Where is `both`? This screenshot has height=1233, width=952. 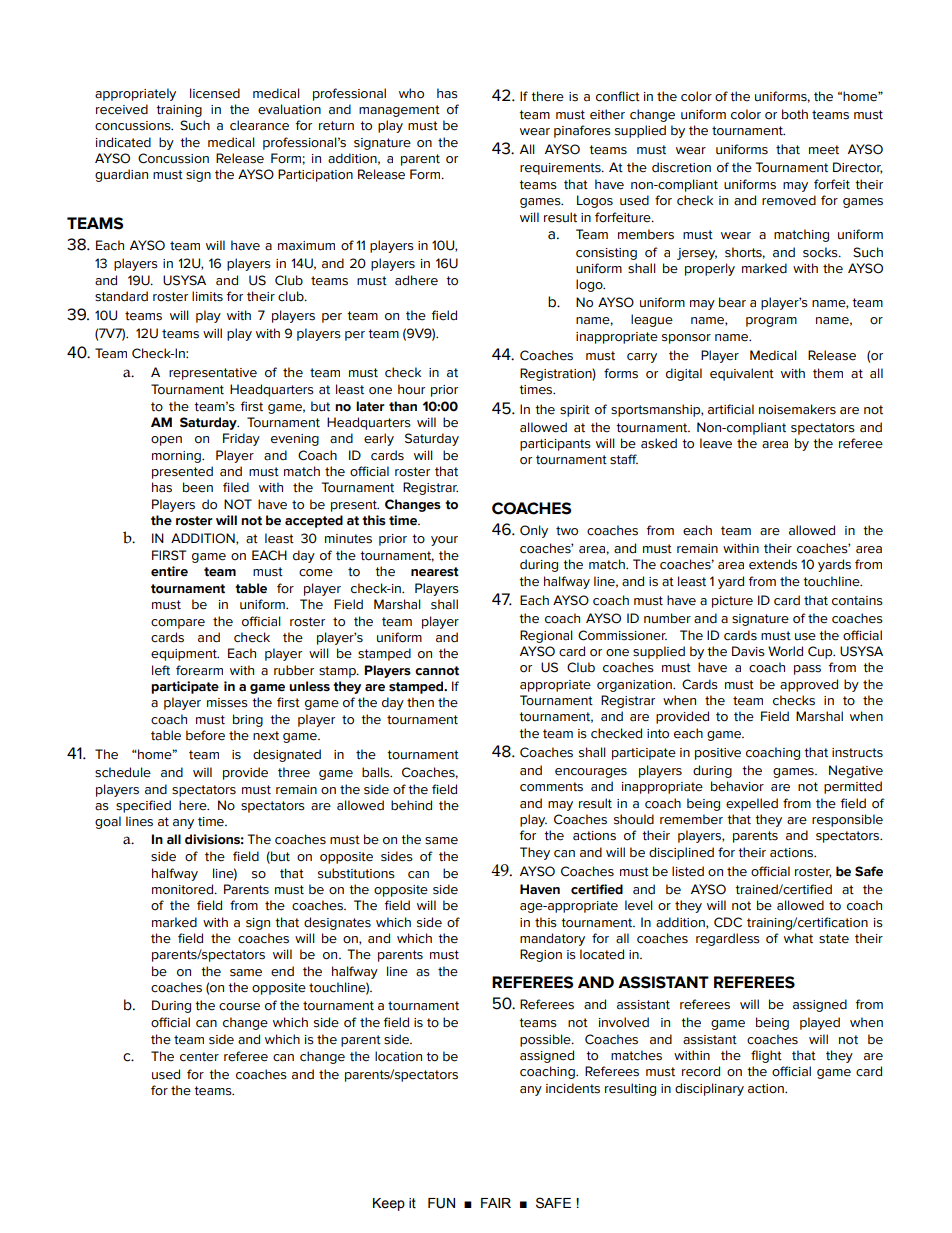
both is located at coordinates (795, 114).
